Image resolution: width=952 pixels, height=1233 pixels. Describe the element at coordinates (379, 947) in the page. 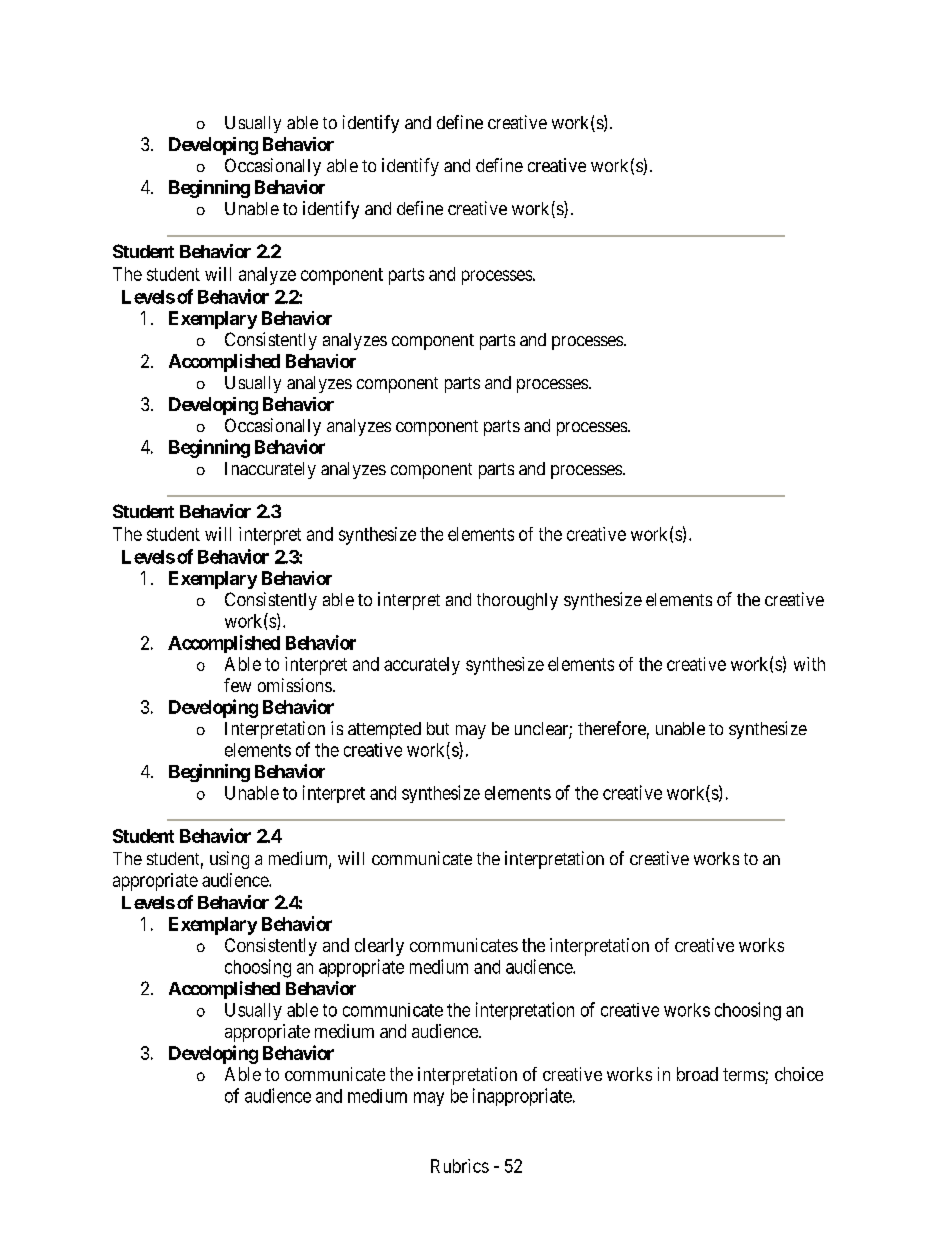

I see `clearly` at that location.
